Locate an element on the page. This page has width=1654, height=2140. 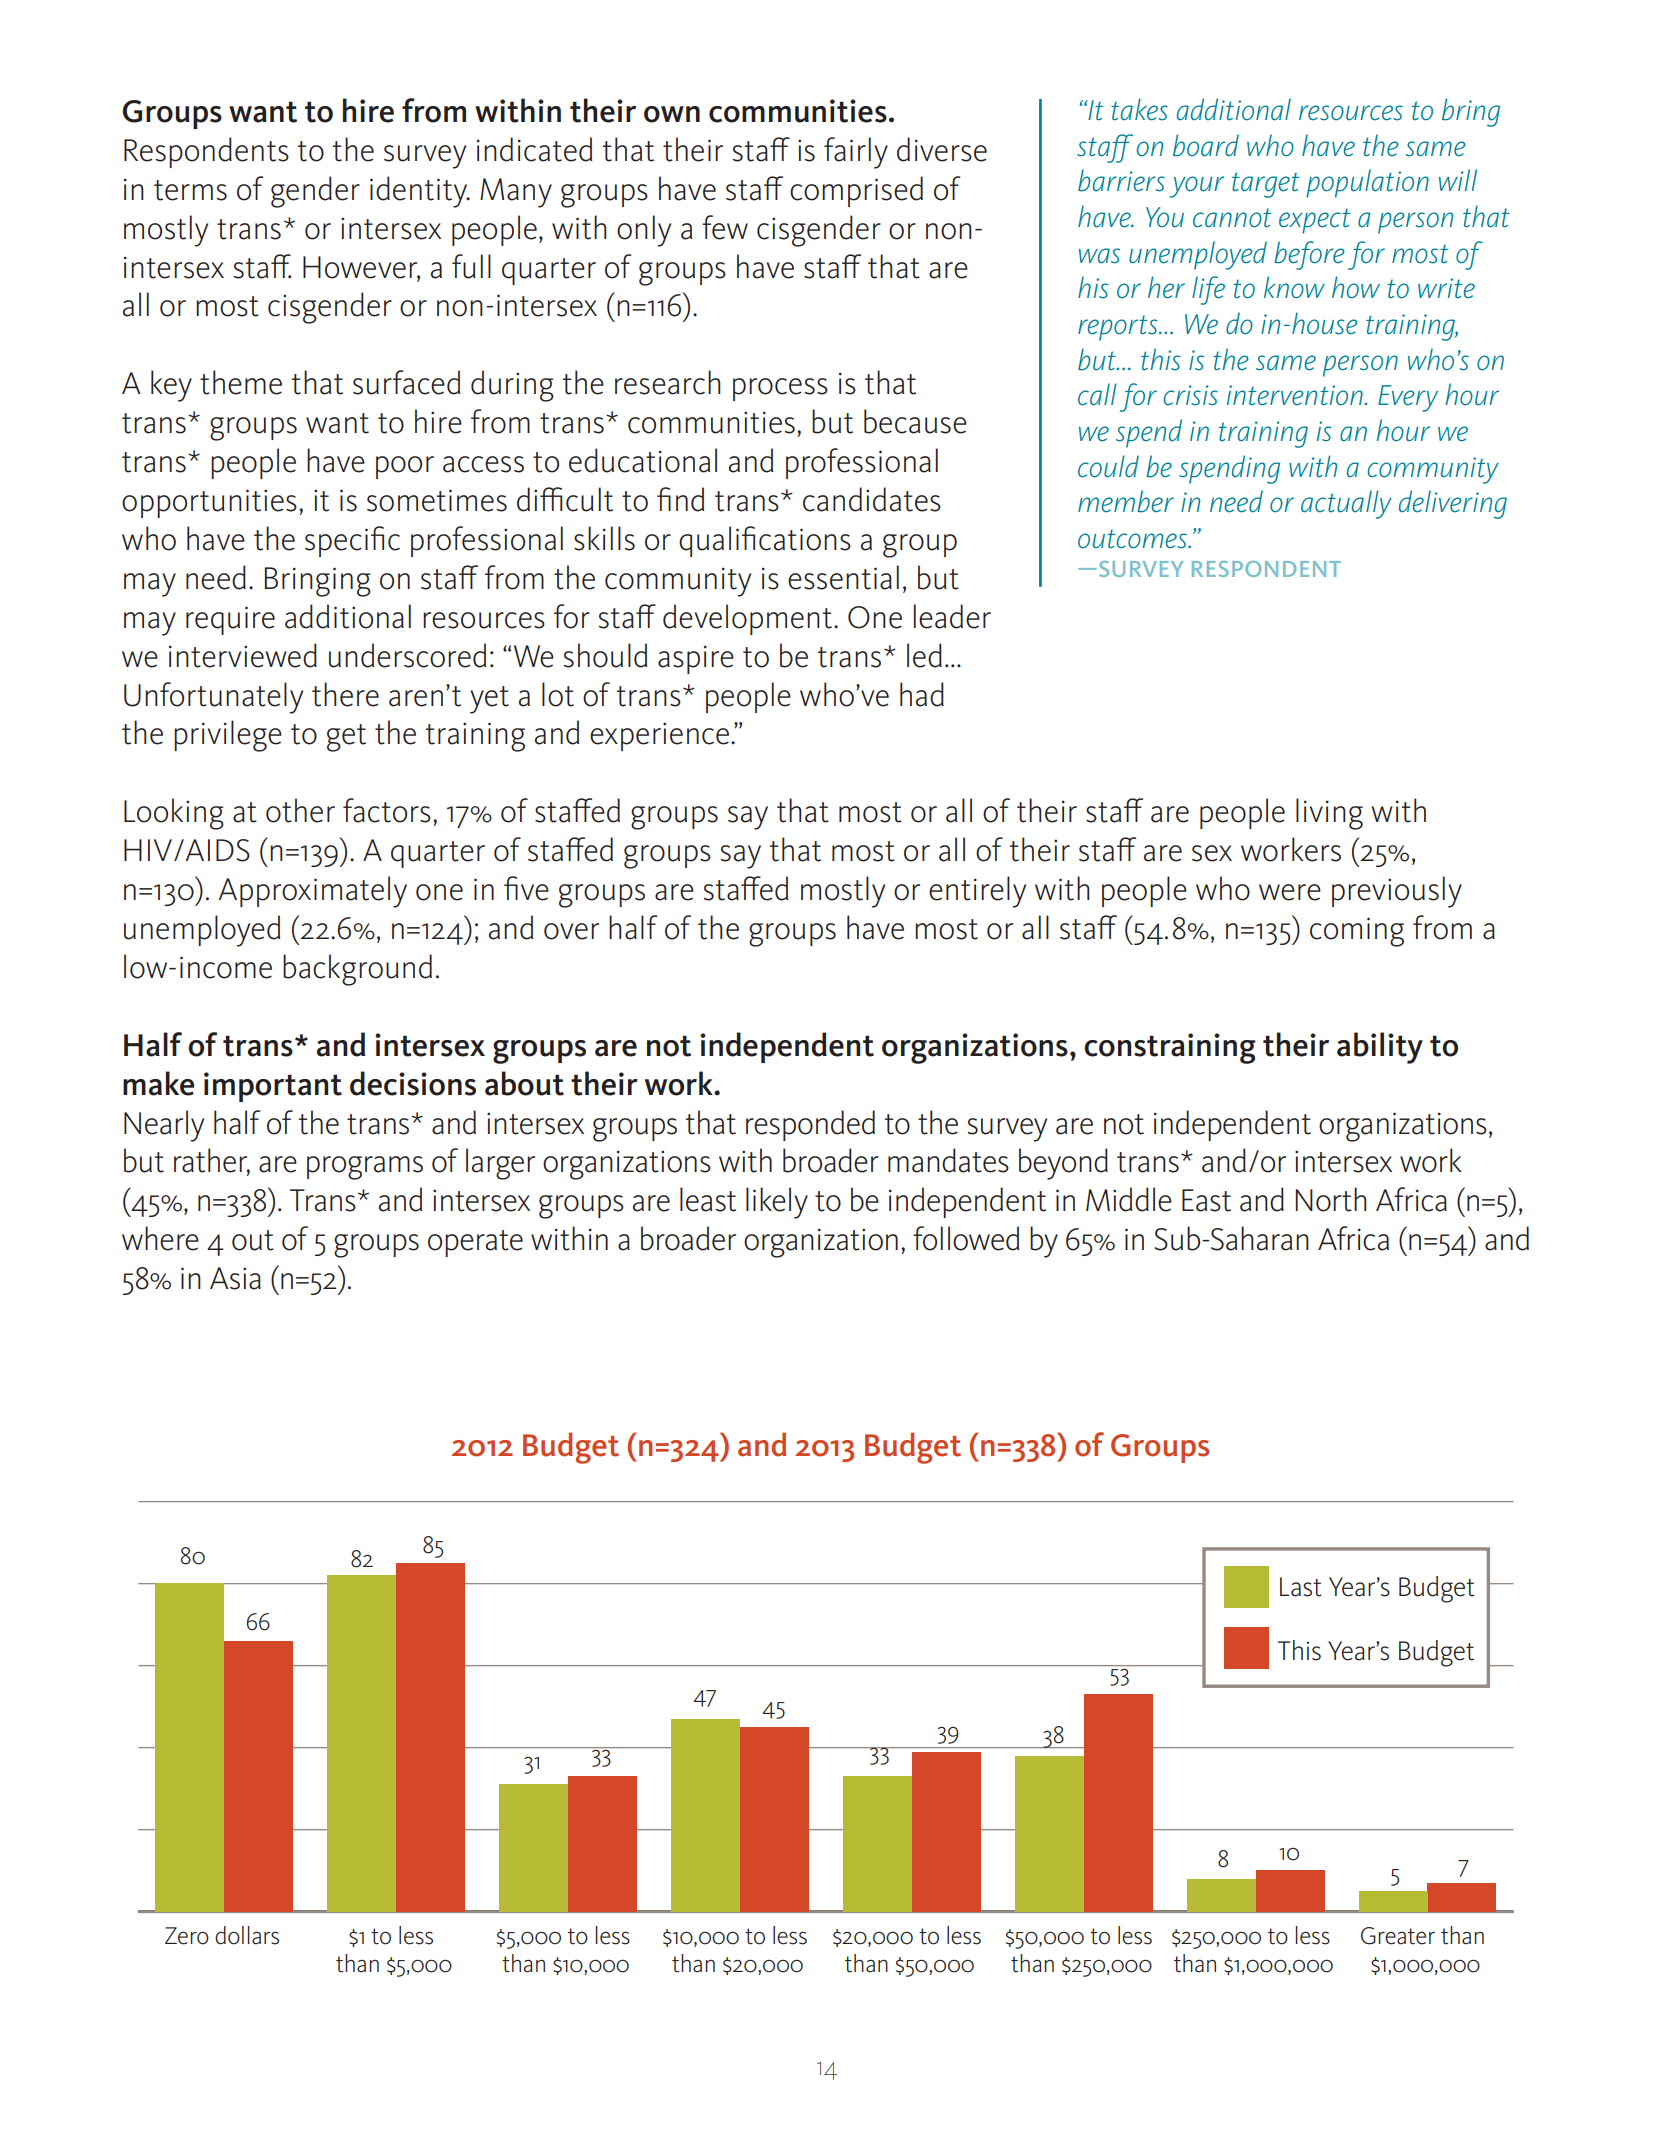
responded is located at coordinates (810, 1125).
